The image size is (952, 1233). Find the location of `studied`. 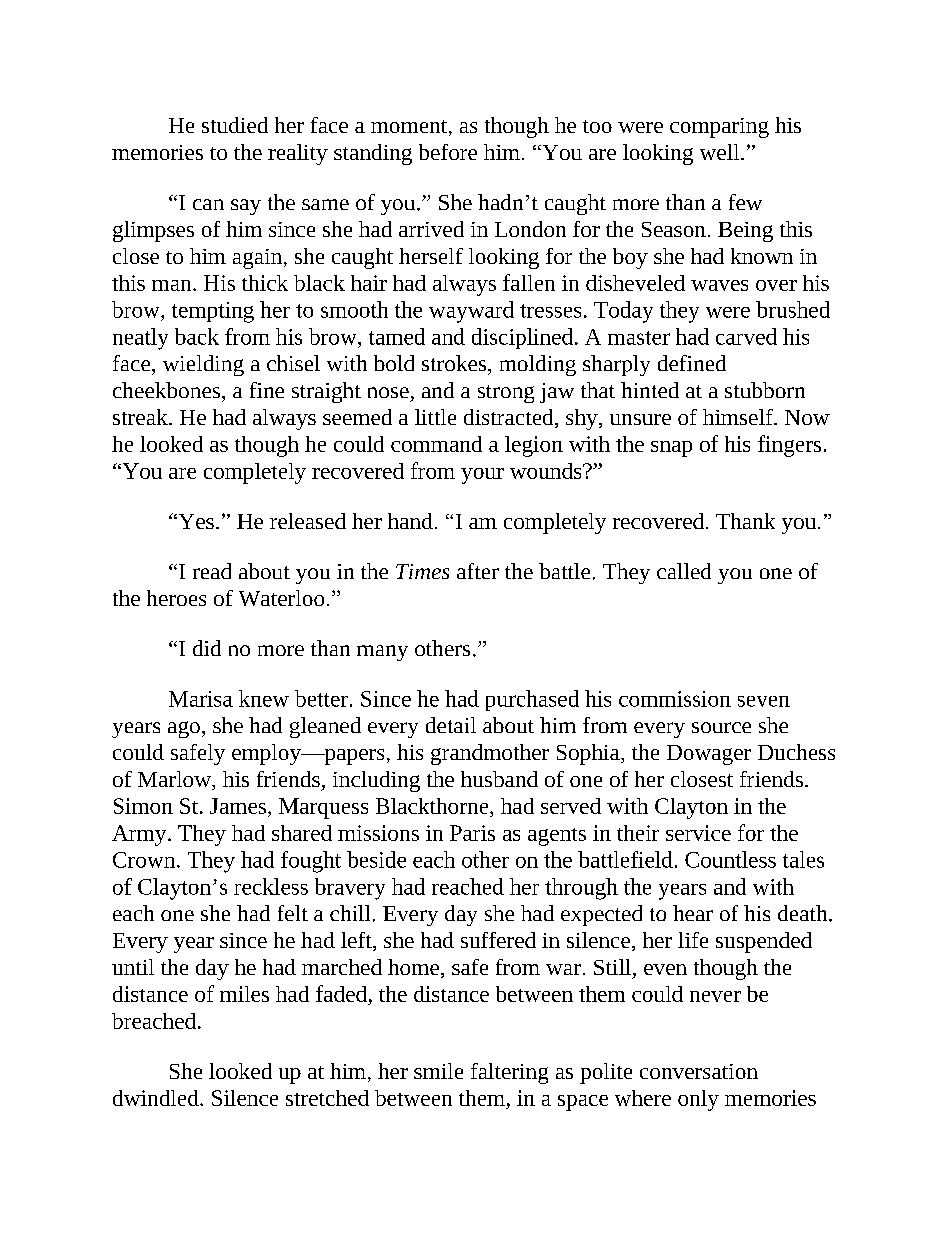

studied is located at coordinates (235, 125).
